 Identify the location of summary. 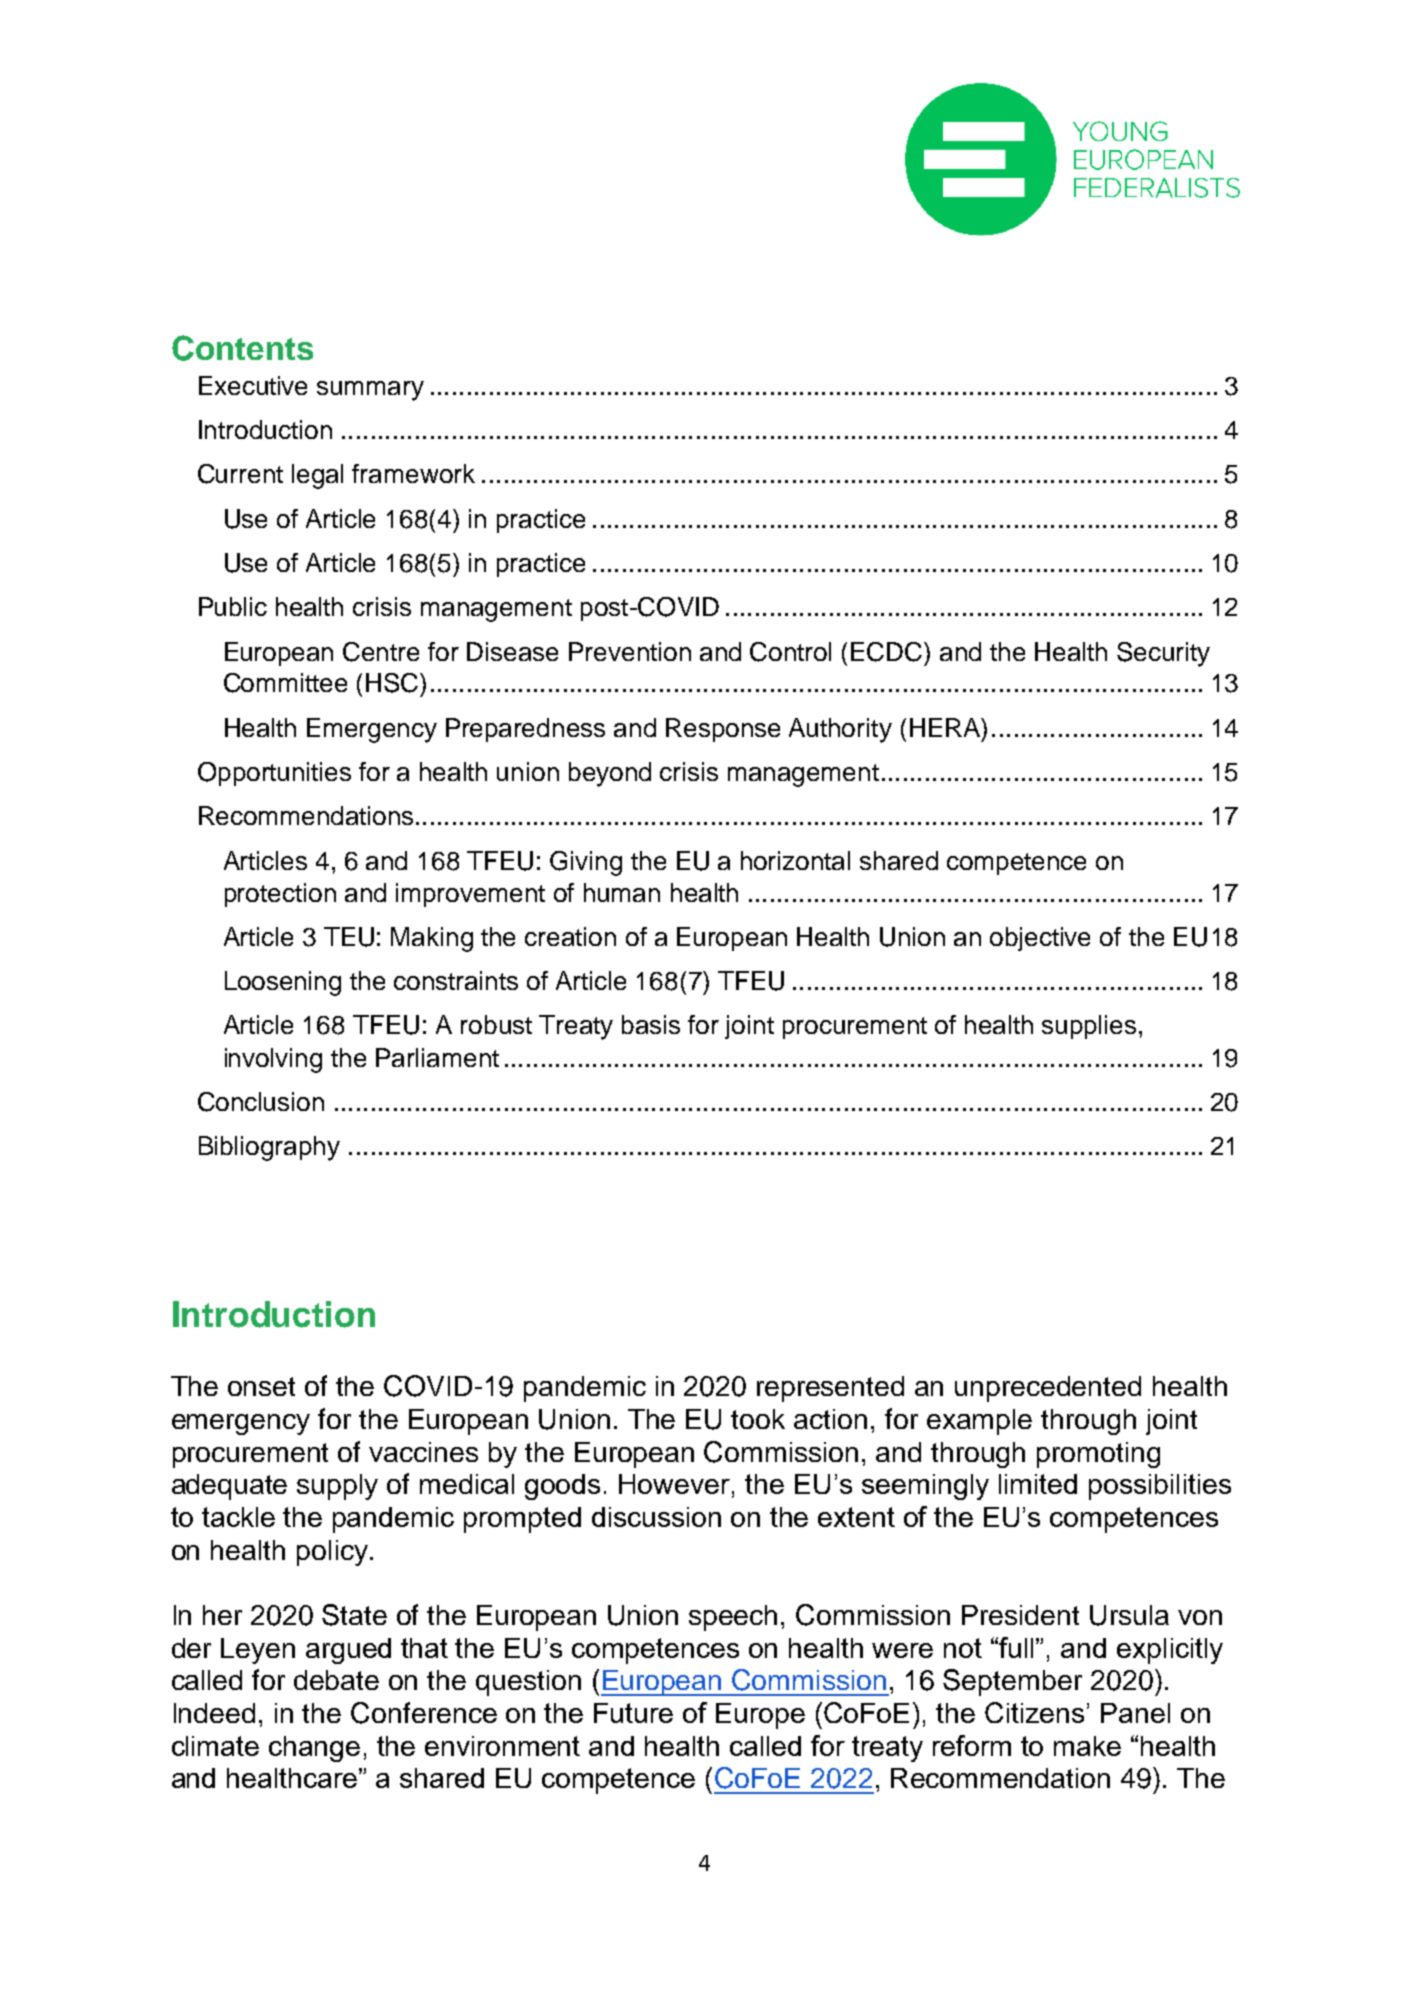
(370, 391).
